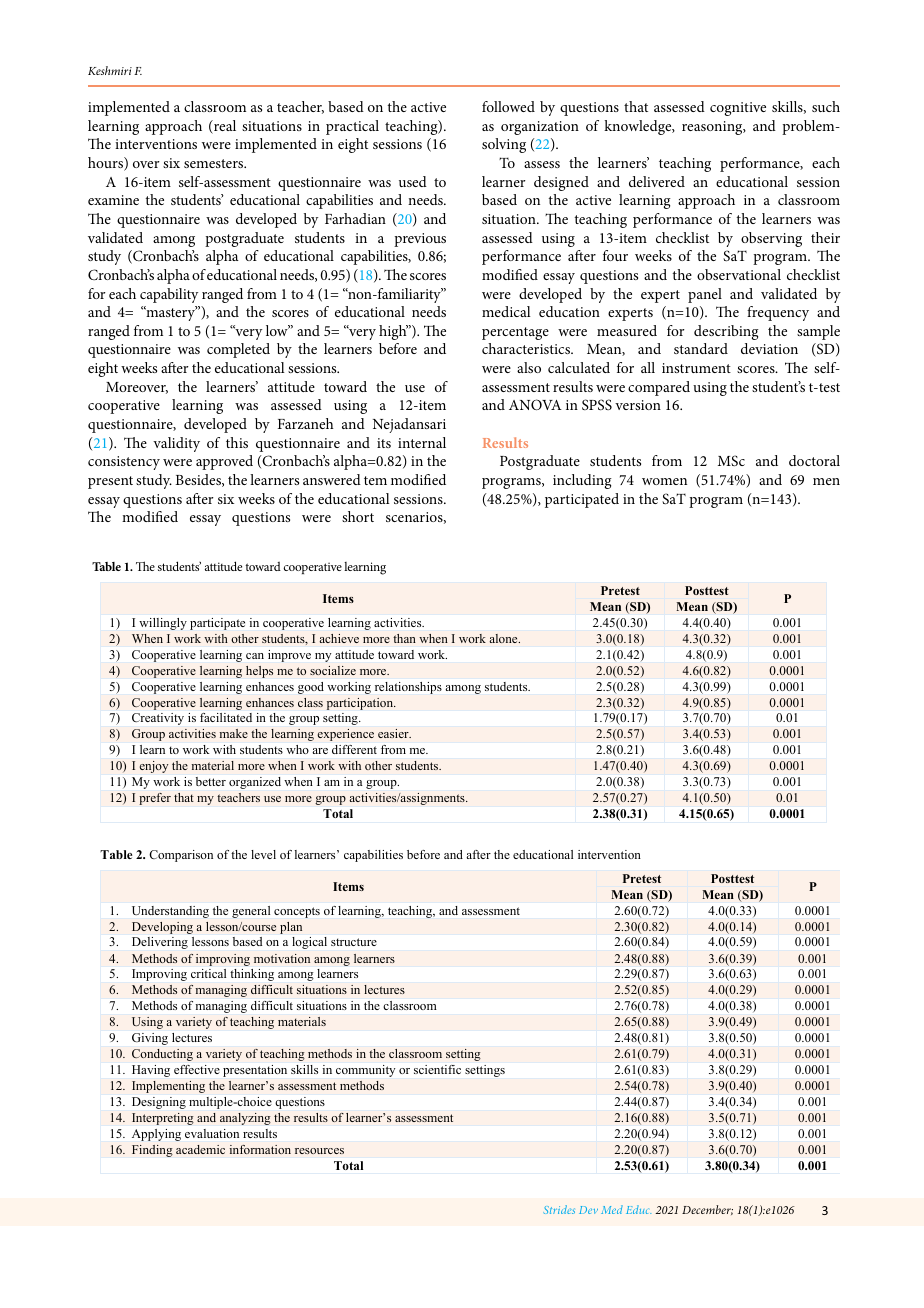 The width and height of the image is (924, 1308). Describe the element at coordinates (255, 656) in the image. I see `can` at that location.
